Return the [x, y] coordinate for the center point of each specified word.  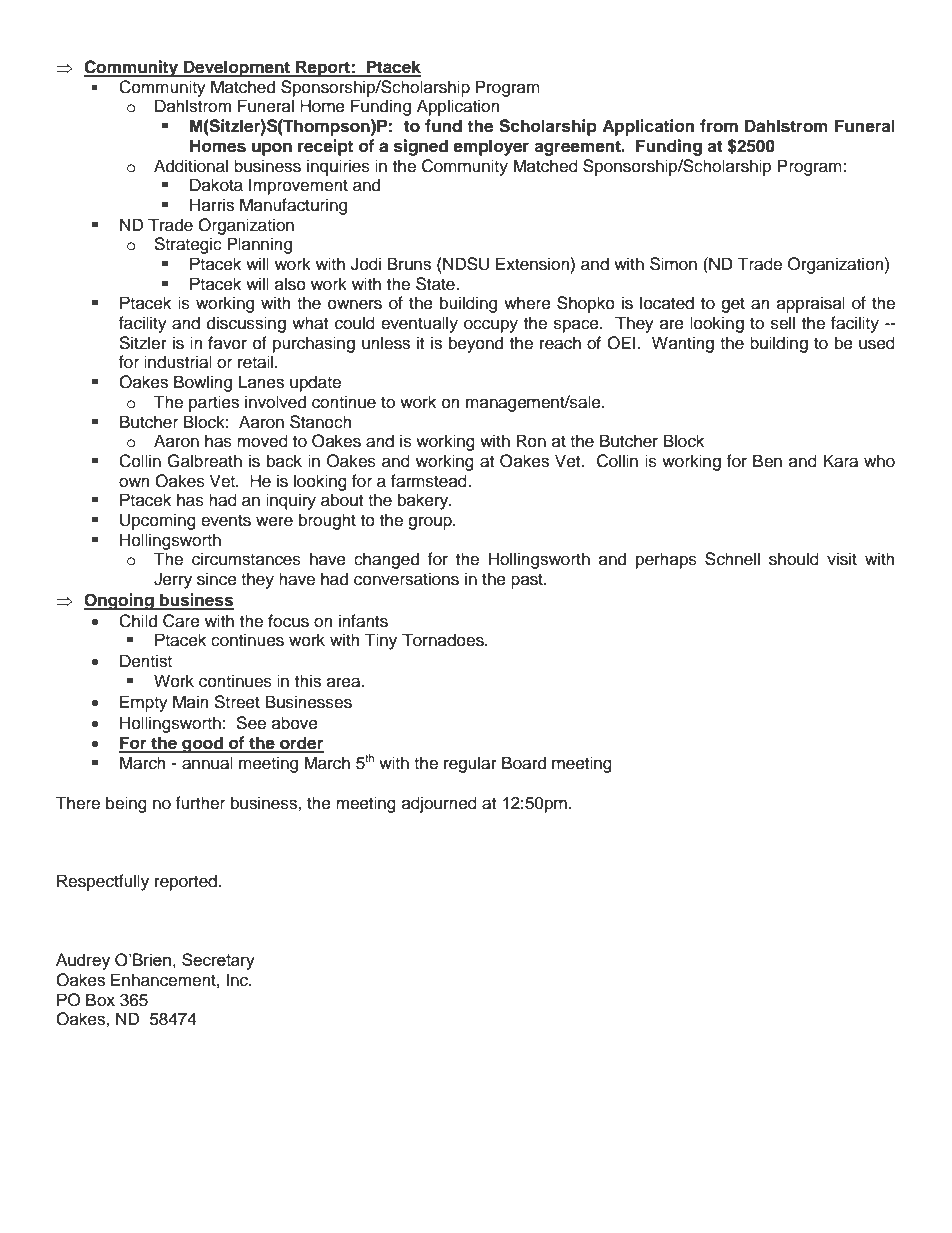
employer [491, 147]
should [794, 559]
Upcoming [158, 521]
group [431, 523]
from [719, 126]
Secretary [218, 961]
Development [237, 68]
